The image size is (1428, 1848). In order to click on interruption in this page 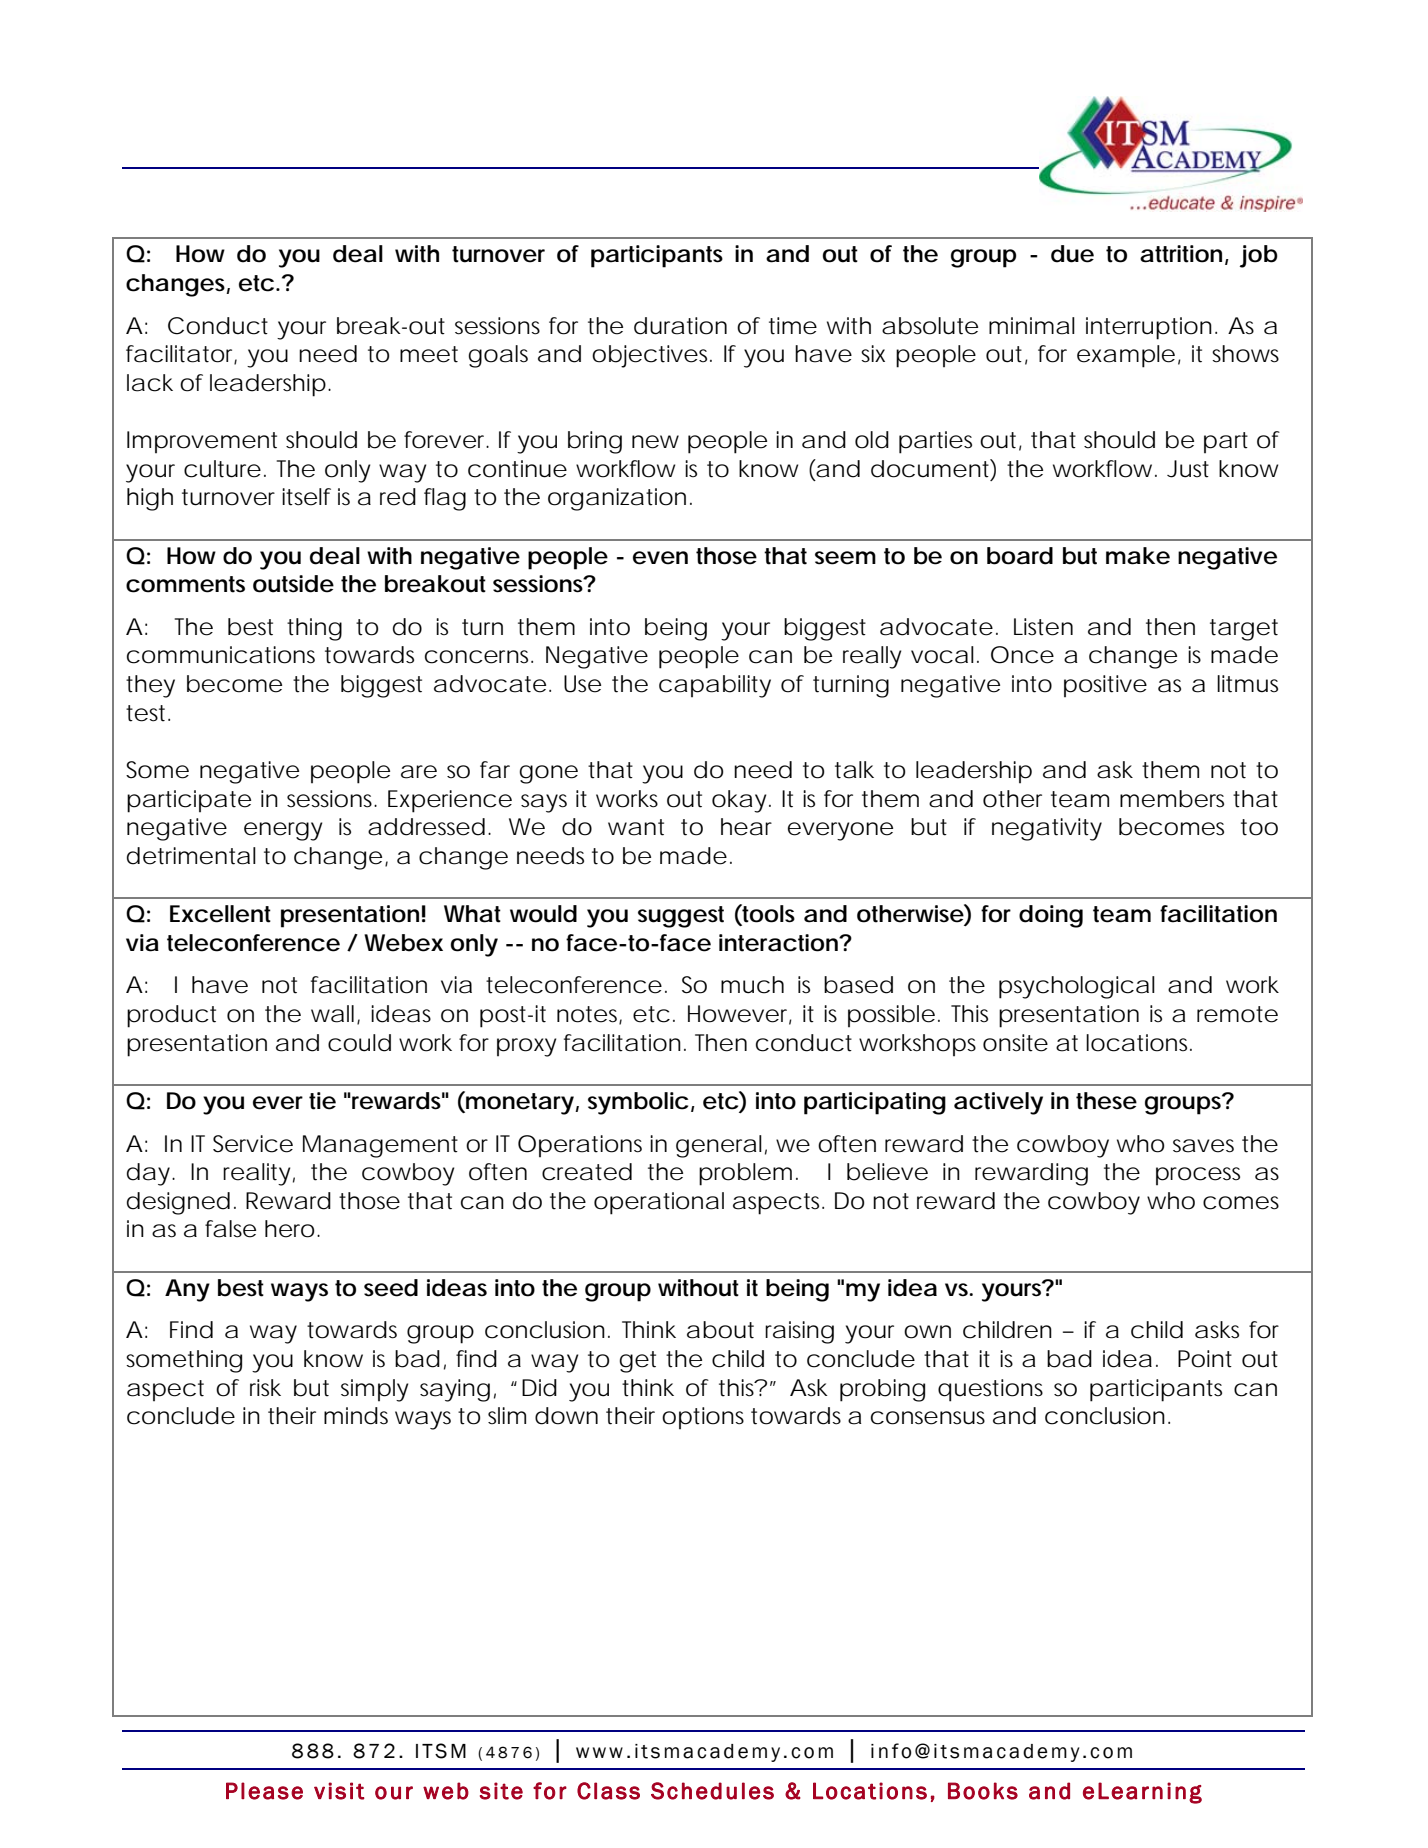, I will do `click(1149, 328)`.
